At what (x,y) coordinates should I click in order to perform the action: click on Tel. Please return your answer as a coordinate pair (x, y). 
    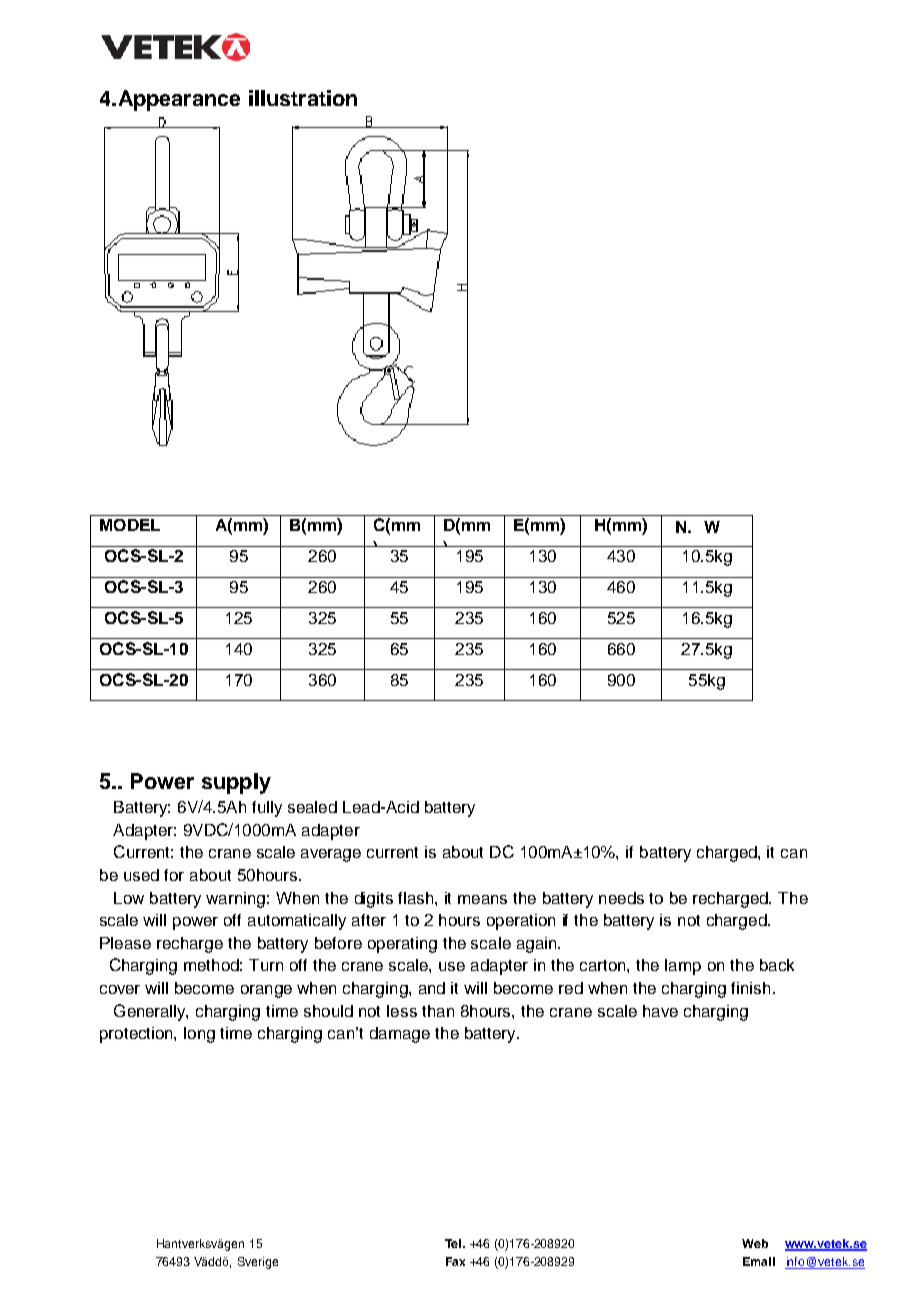
    Looking at the image, I should click on (454, 1243).
